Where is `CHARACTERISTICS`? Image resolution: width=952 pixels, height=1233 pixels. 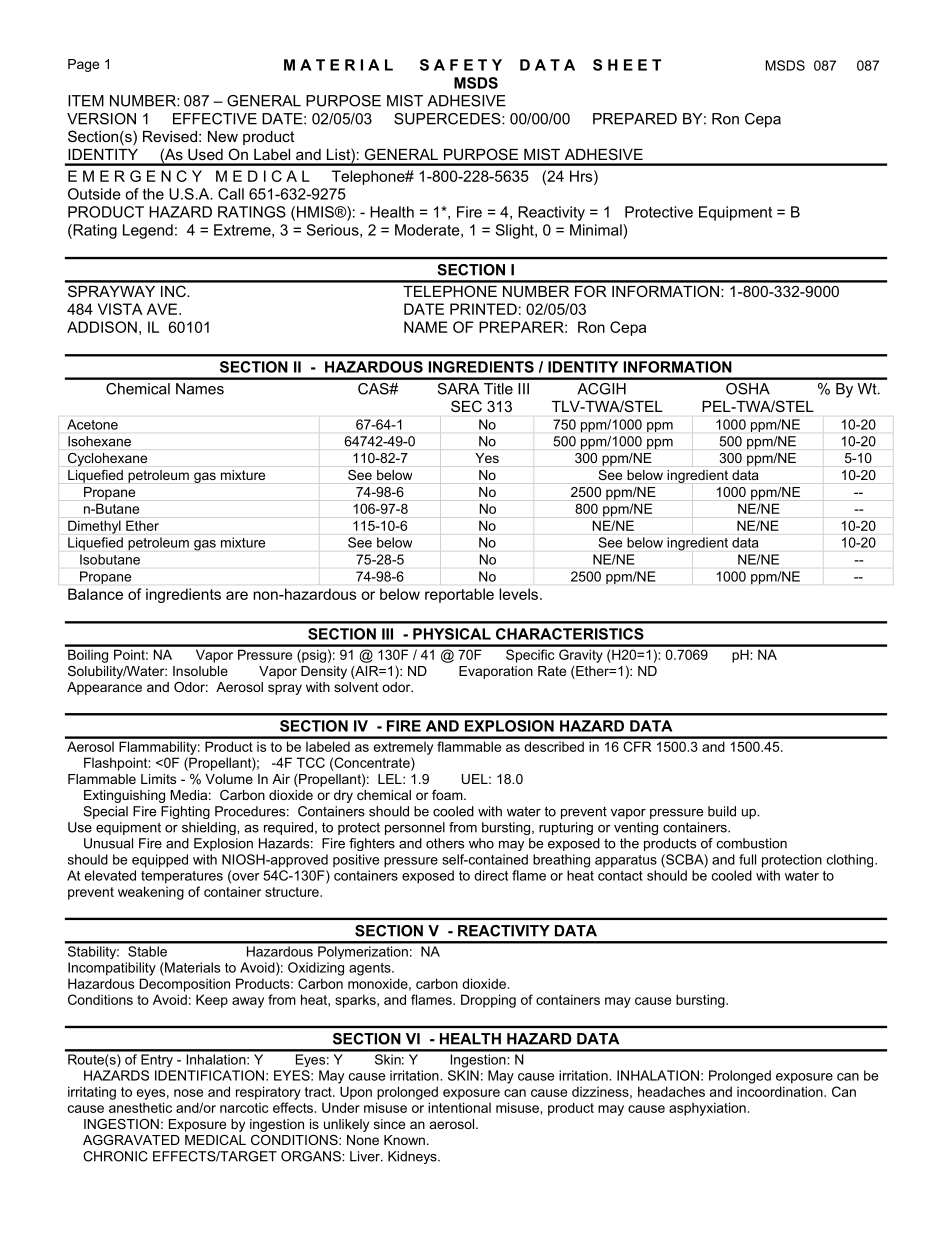 CHARACTERISTICS is located at coordinates (570, 634).
